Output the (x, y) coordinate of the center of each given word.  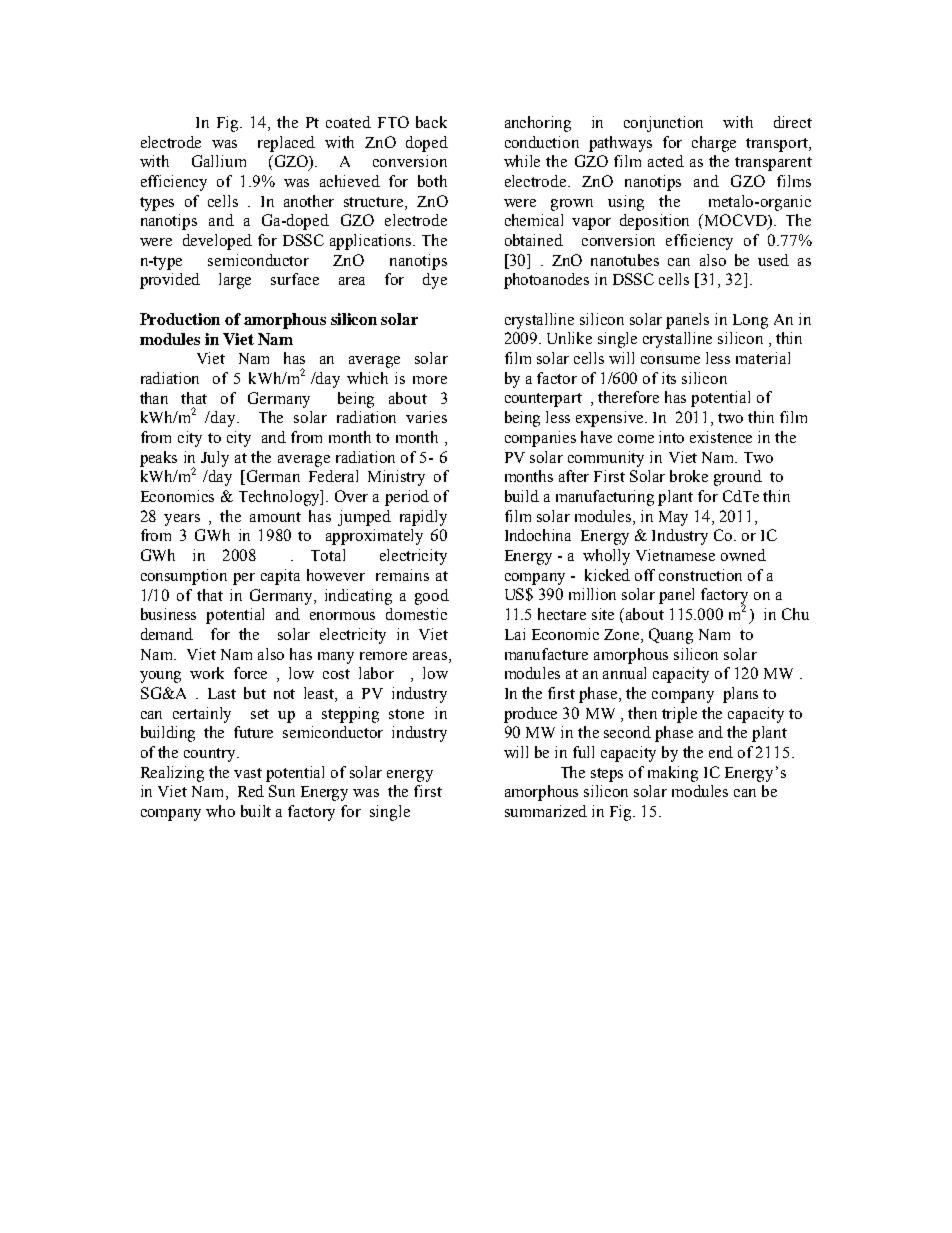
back (431, 122)
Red (251, 791)
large (235, 281)
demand (167, 634)
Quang (671, 636)
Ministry (396, 478)
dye (435, 281)
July (215, 459)
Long (750, 321)
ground (738, 478)
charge (714, 144)
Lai (515, 634)
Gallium (219, 161)
